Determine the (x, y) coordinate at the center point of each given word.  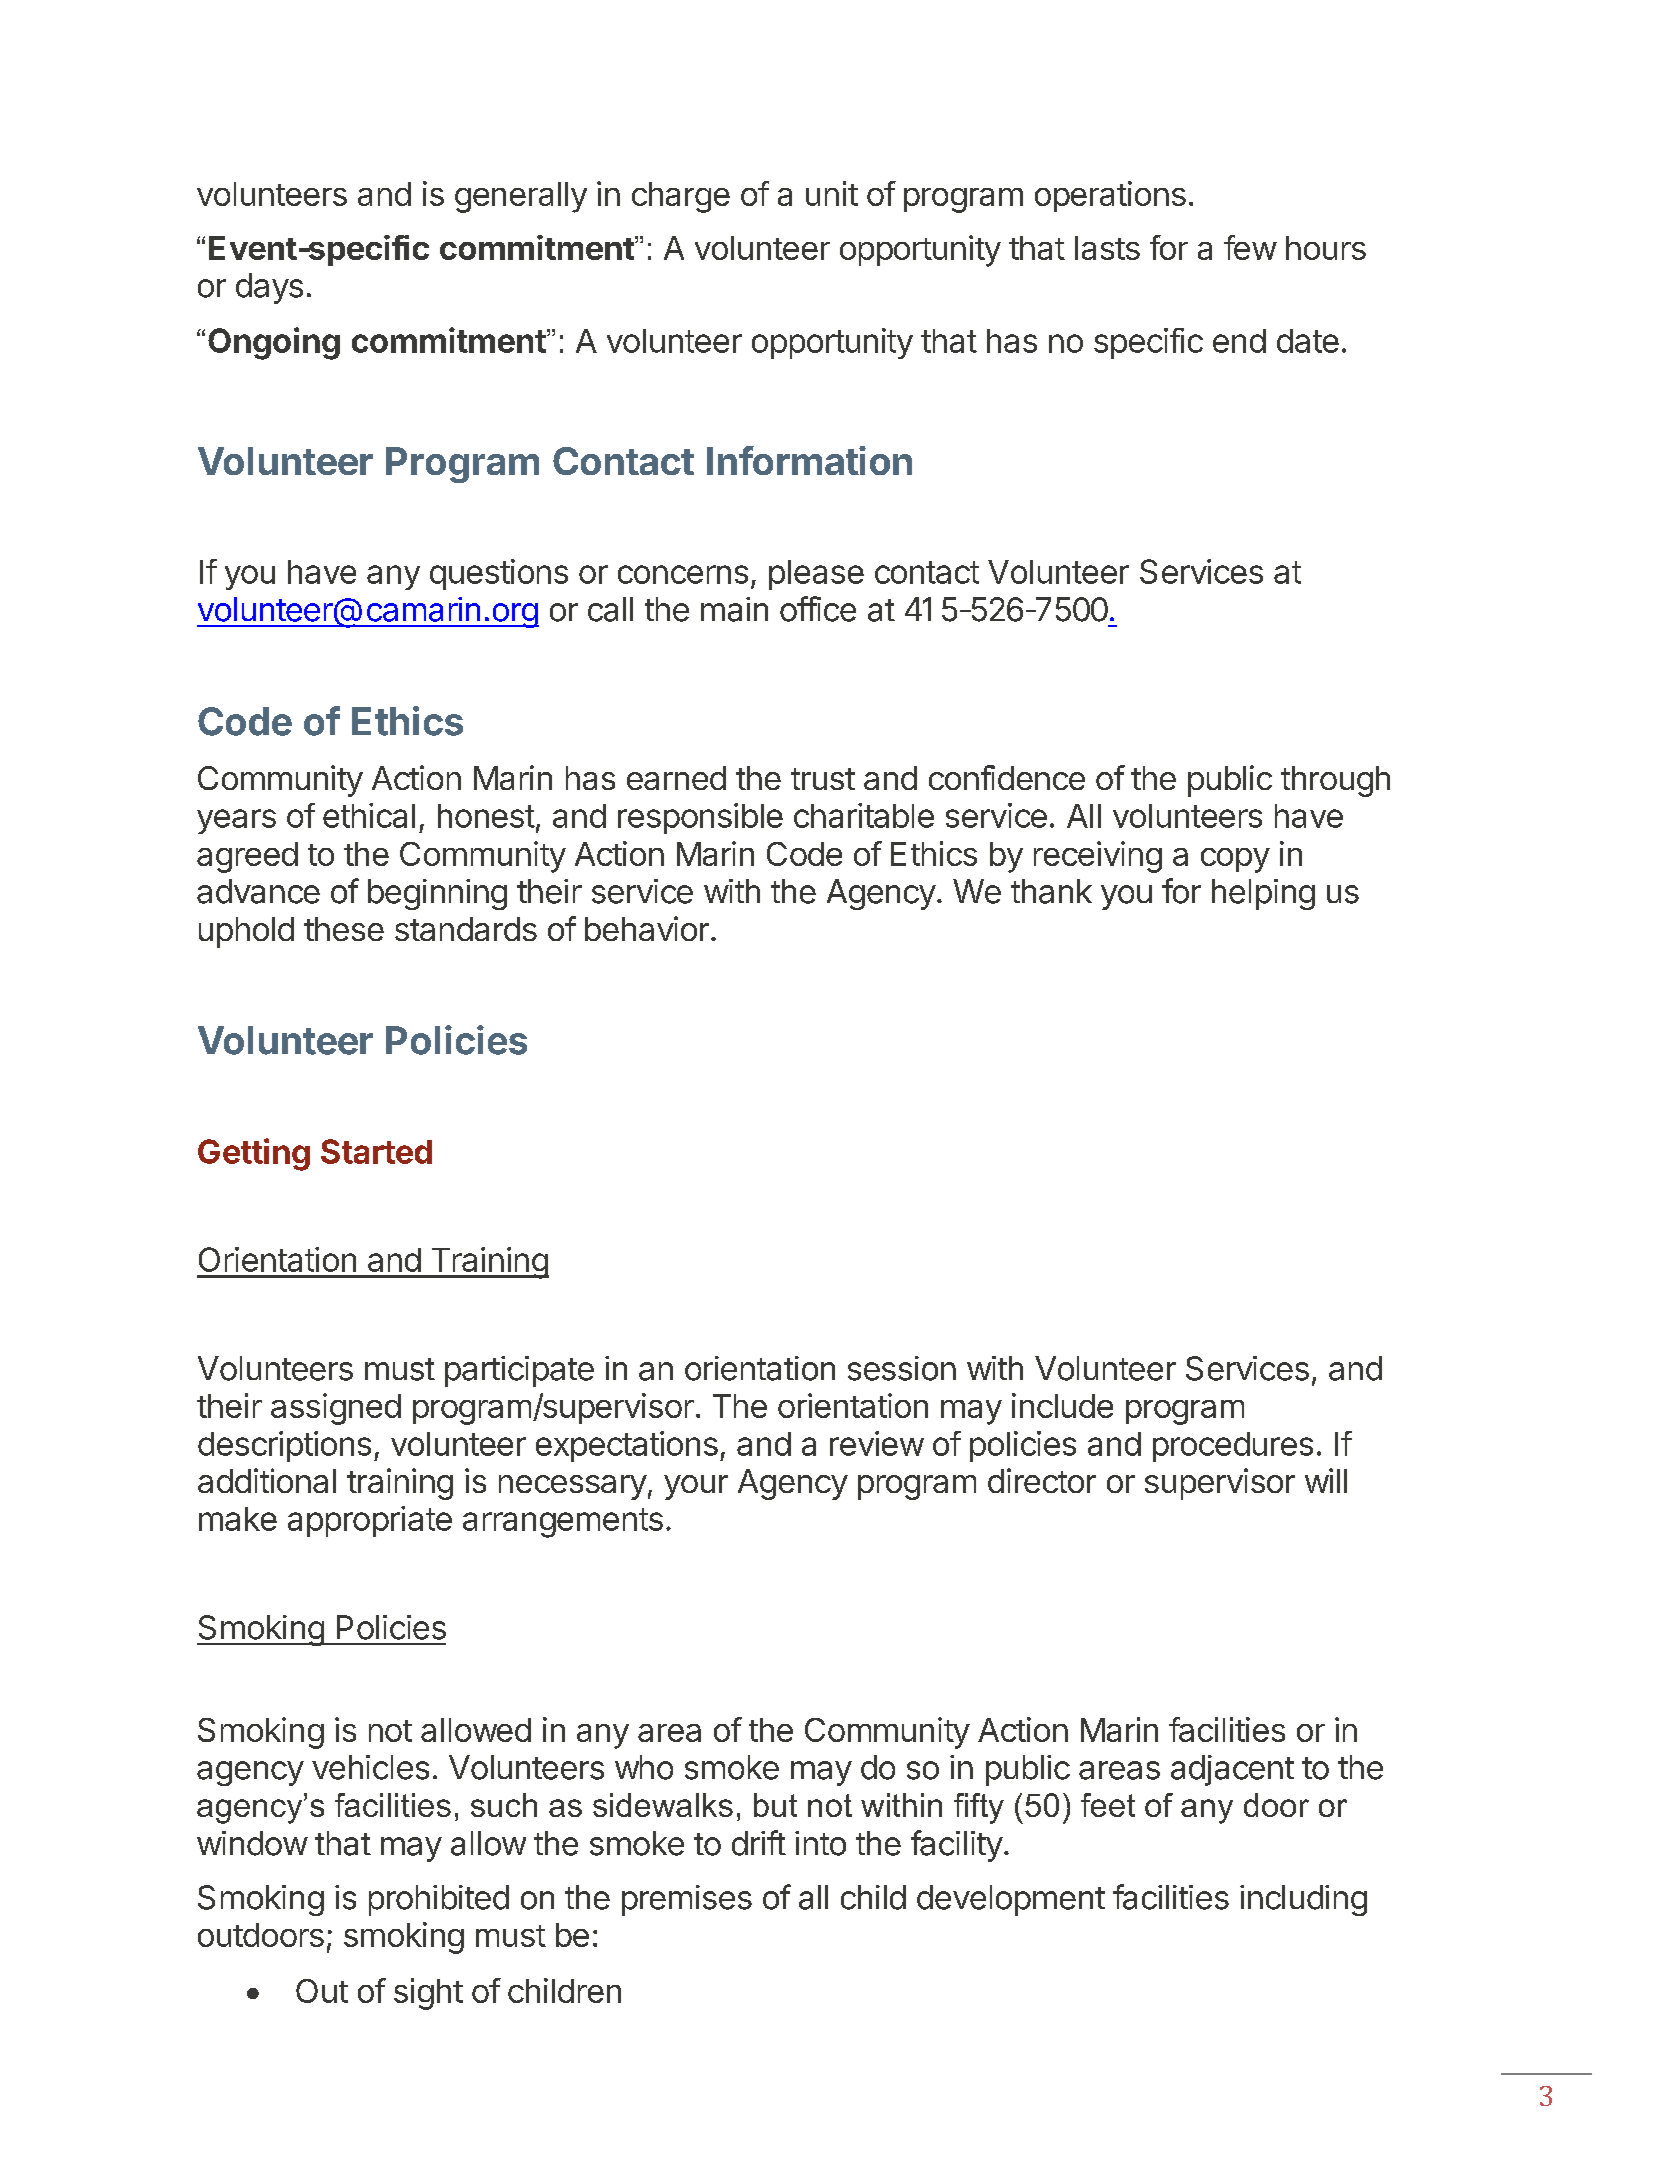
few (1250, 247)
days (269, 288)
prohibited (439, 1900)
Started (376, 1151)
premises (687, 1900)
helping (1263, 894)
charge (681, 197)
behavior (647, 928)
